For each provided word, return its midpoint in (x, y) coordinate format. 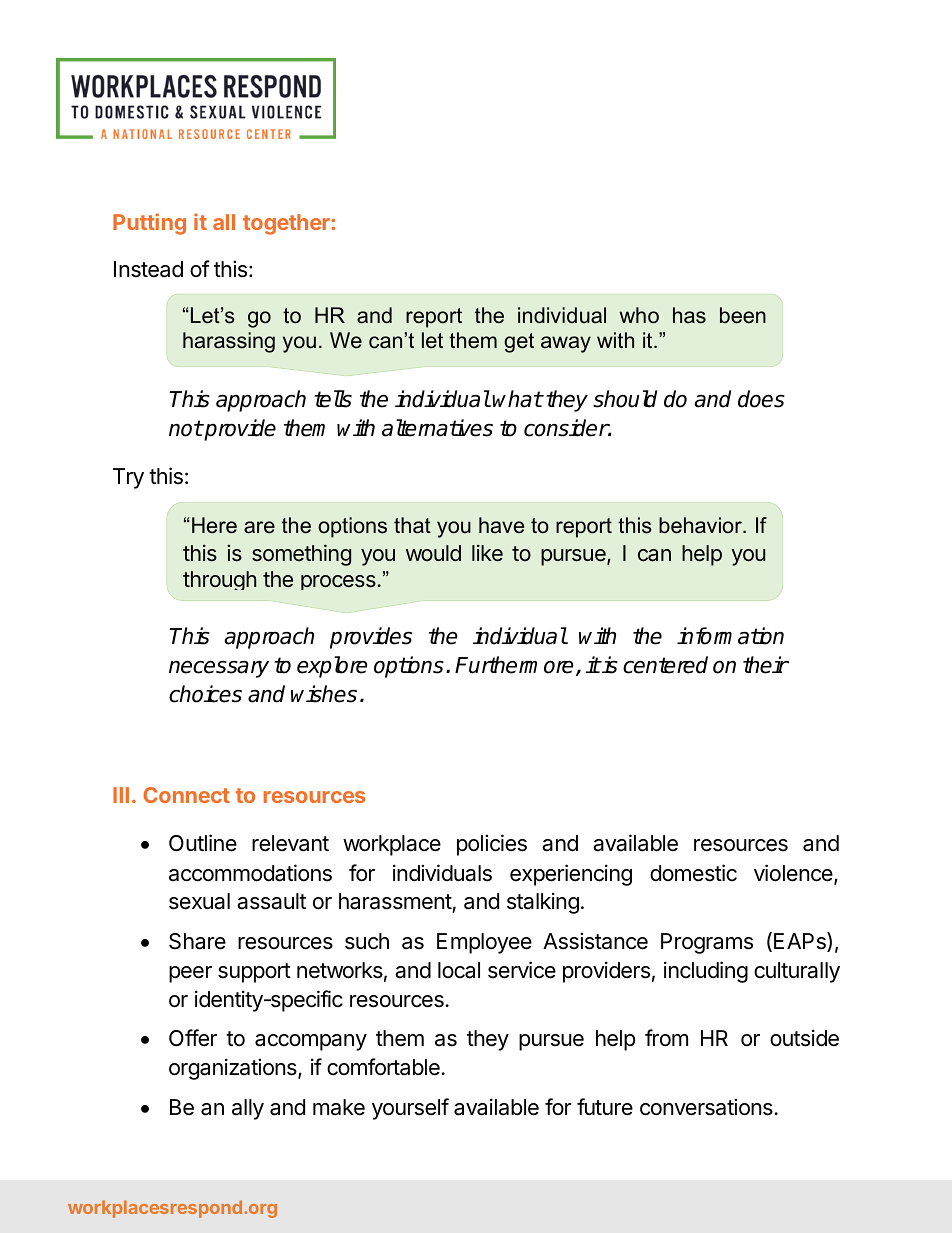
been (743, 315)
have (501, 525)
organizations (234, 1069)
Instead (148, 269)
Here (214, 525)
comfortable (383, 1067)
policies (492, 845)
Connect (186, 795)
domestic (693, 873)
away (566, 344)
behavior (701, 525)
